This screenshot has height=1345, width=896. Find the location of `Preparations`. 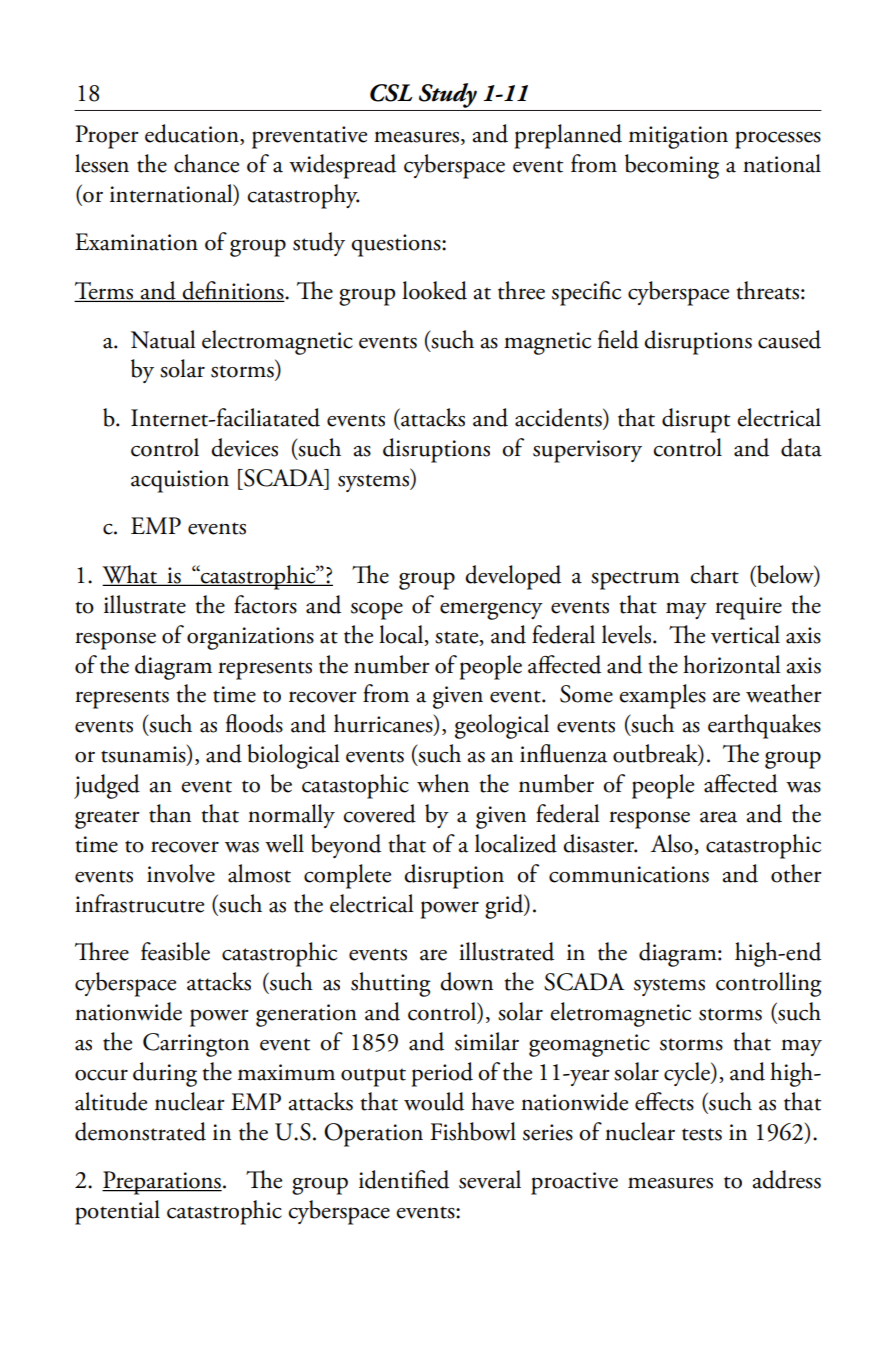

Preparations is located at coordinates (162, 1183).
